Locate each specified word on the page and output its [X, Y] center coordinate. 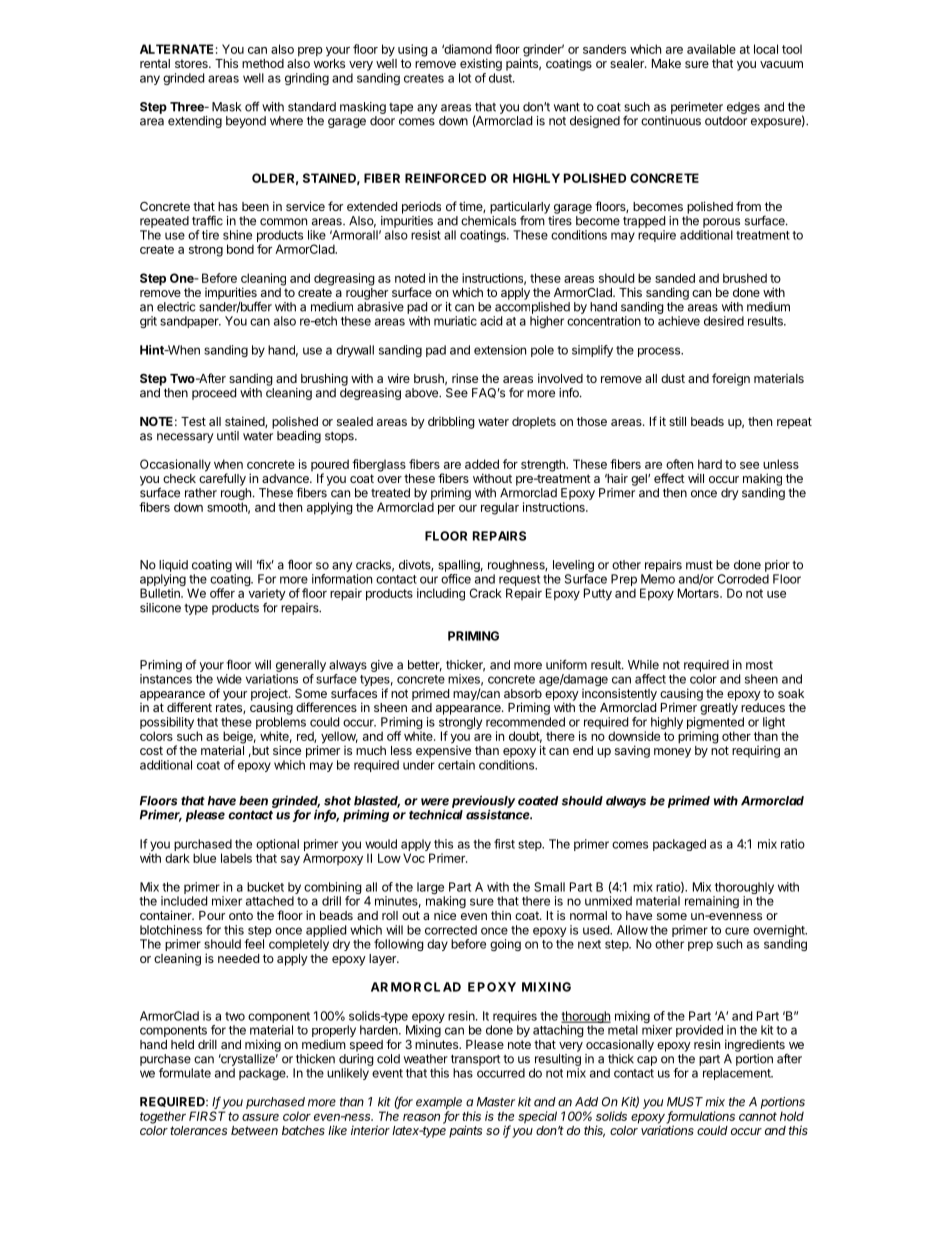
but [259, 750]
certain [456, 765]
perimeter [697, 108]
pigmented [715, 724]
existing [481, 64]
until [228, 436]
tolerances [198, 1130]
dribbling [451, 422]
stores [192, 63]
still [677, 421]
